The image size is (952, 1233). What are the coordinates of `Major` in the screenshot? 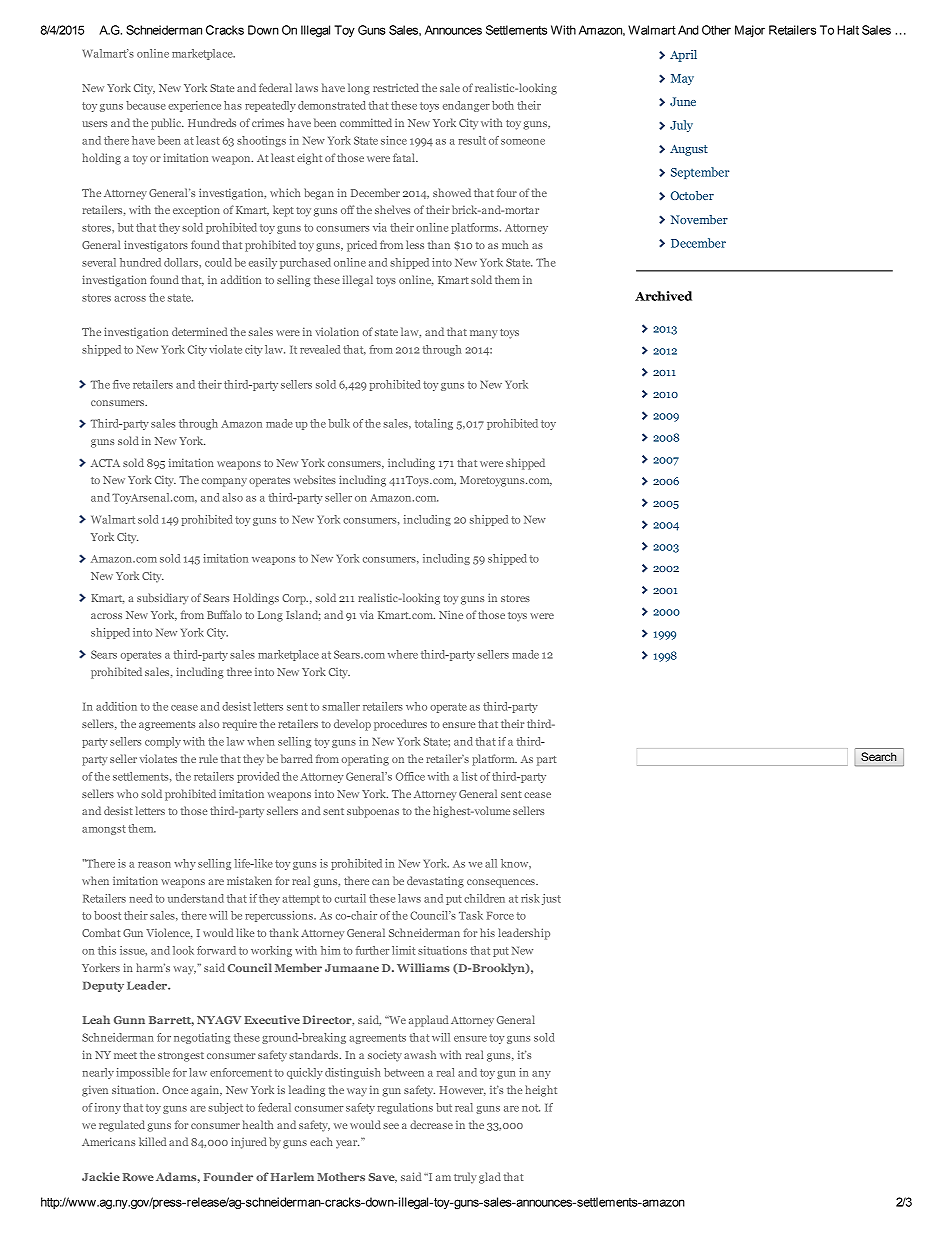 It's located at (750, 31).
